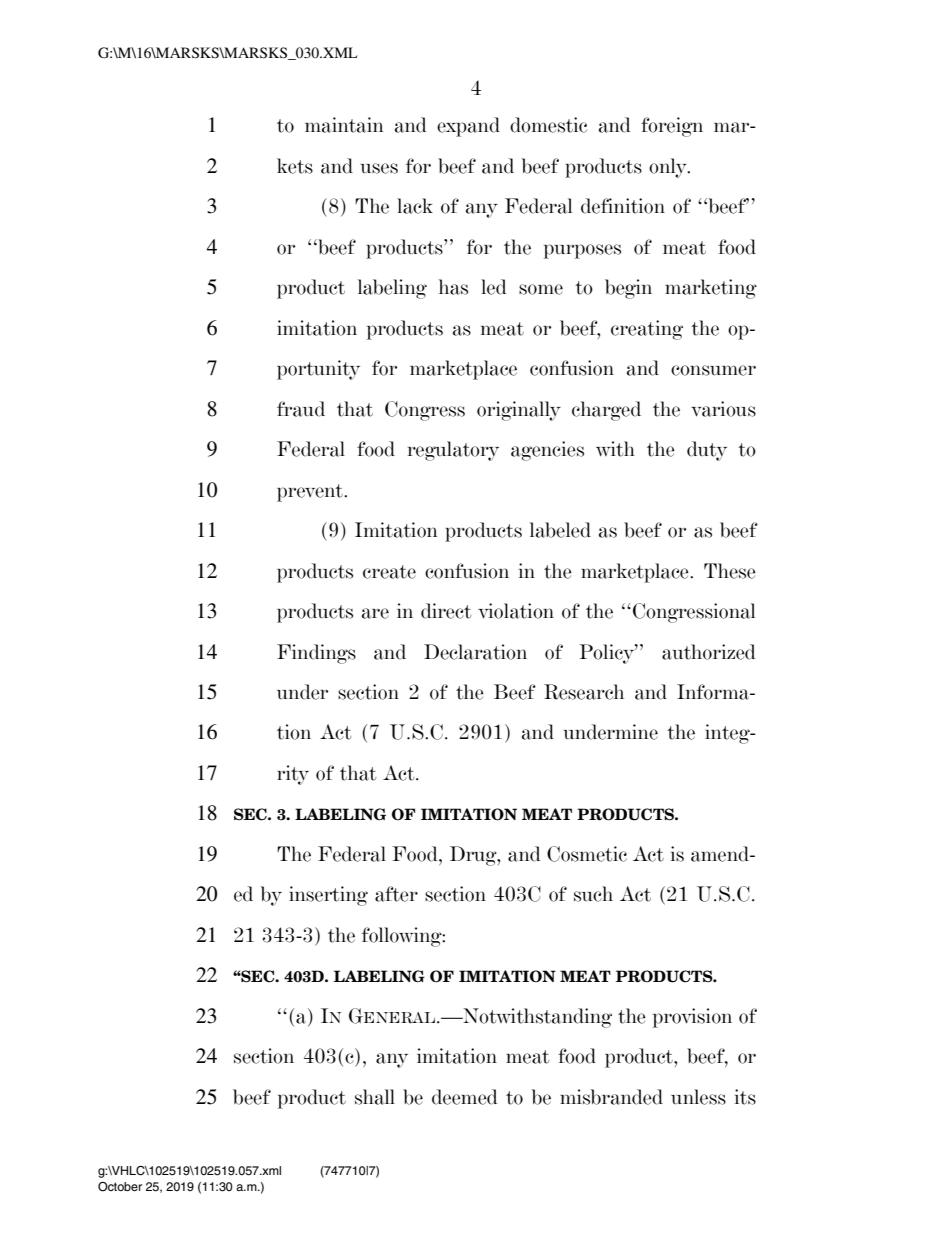 This document has height=1233, width=952. Describe the element at coordinates (465, 1097) in the document. I see `deemed` at that location.
